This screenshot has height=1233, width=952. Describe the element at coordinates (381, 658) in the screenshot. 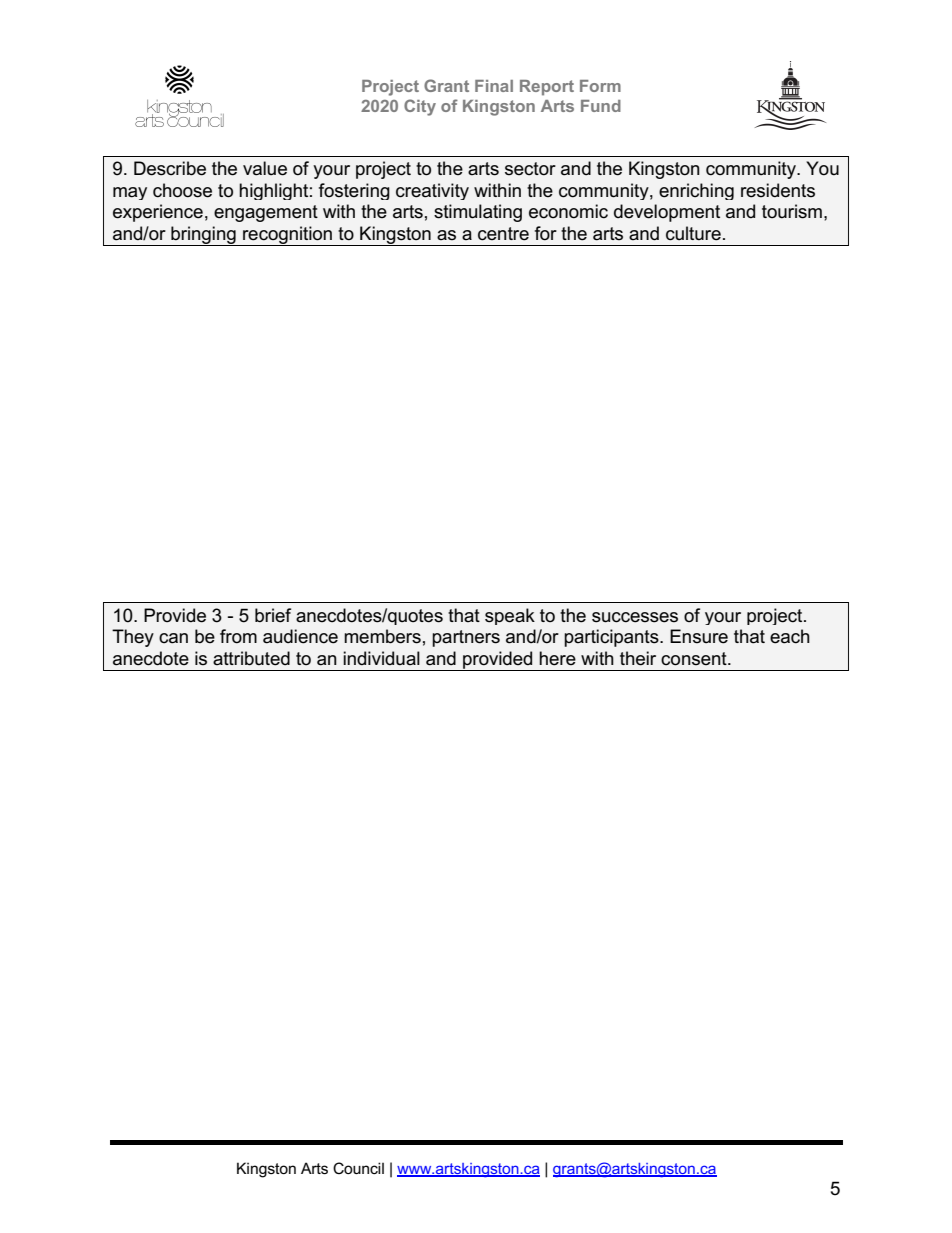

I see `individual` at that location.
